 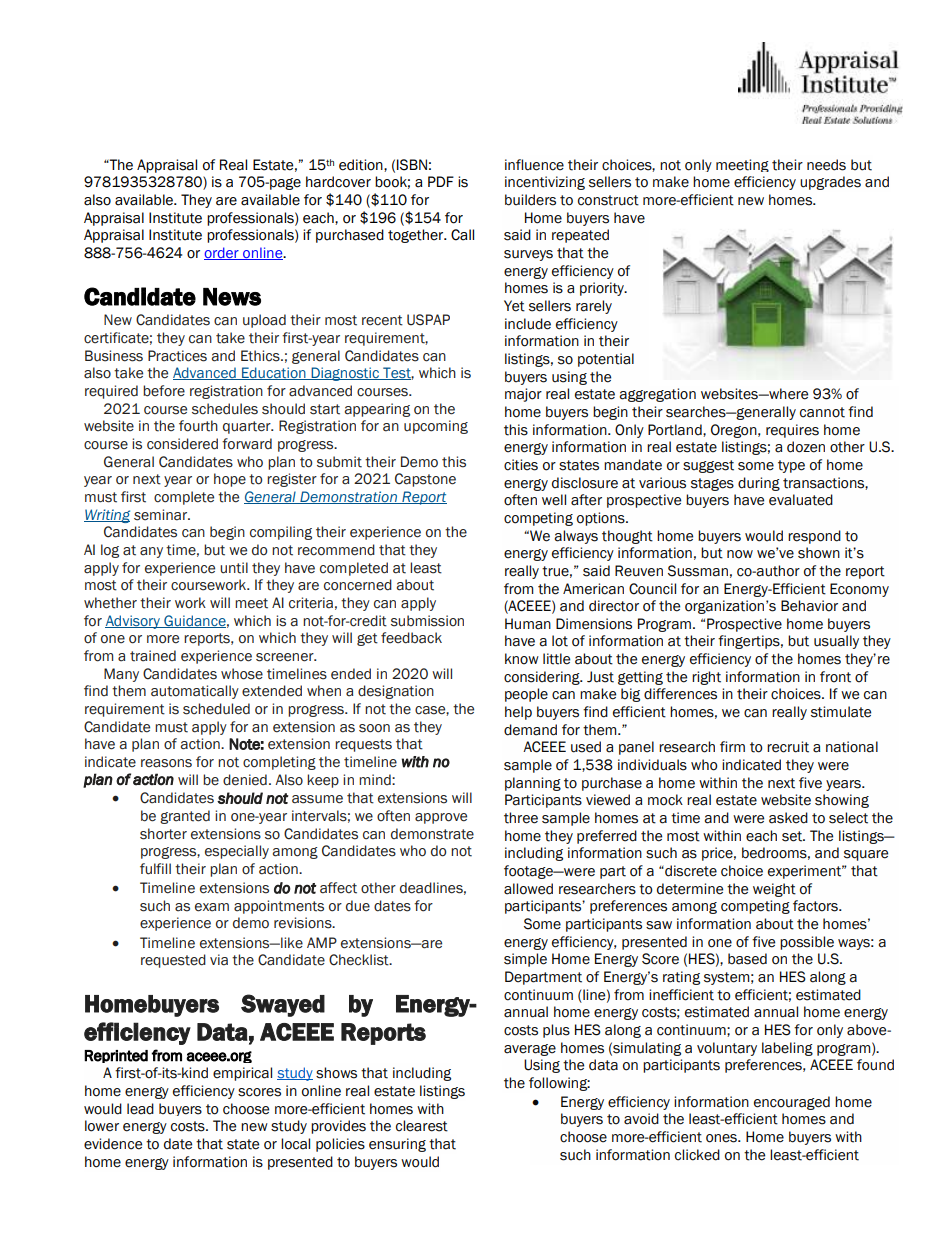 What do you see at coordinates (153, 656) in the image?
I see `trained` at bounding box center [153, 656].
